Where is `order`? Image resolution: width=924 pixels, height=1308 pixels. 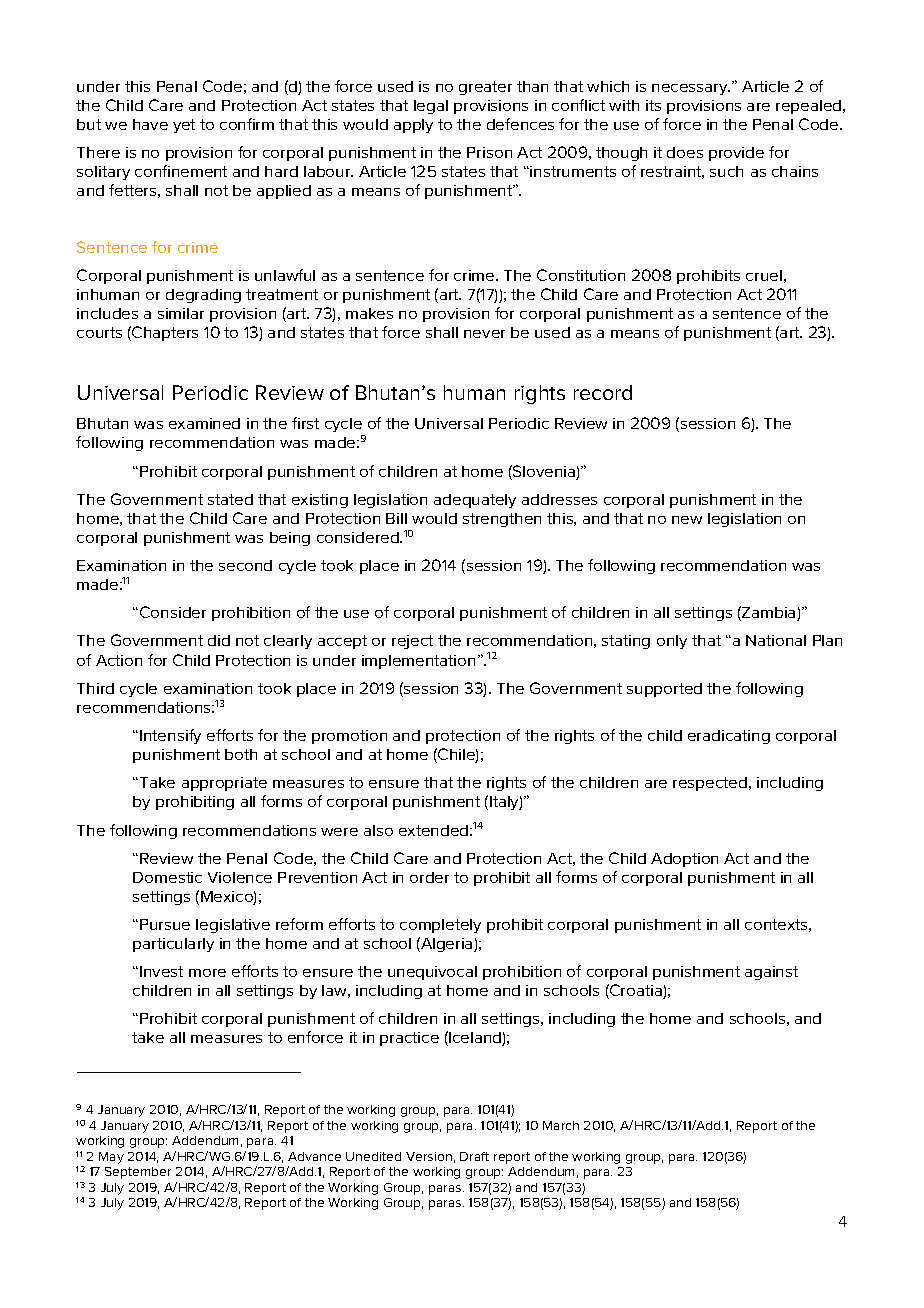 order is located at coordinates (429, 877).
